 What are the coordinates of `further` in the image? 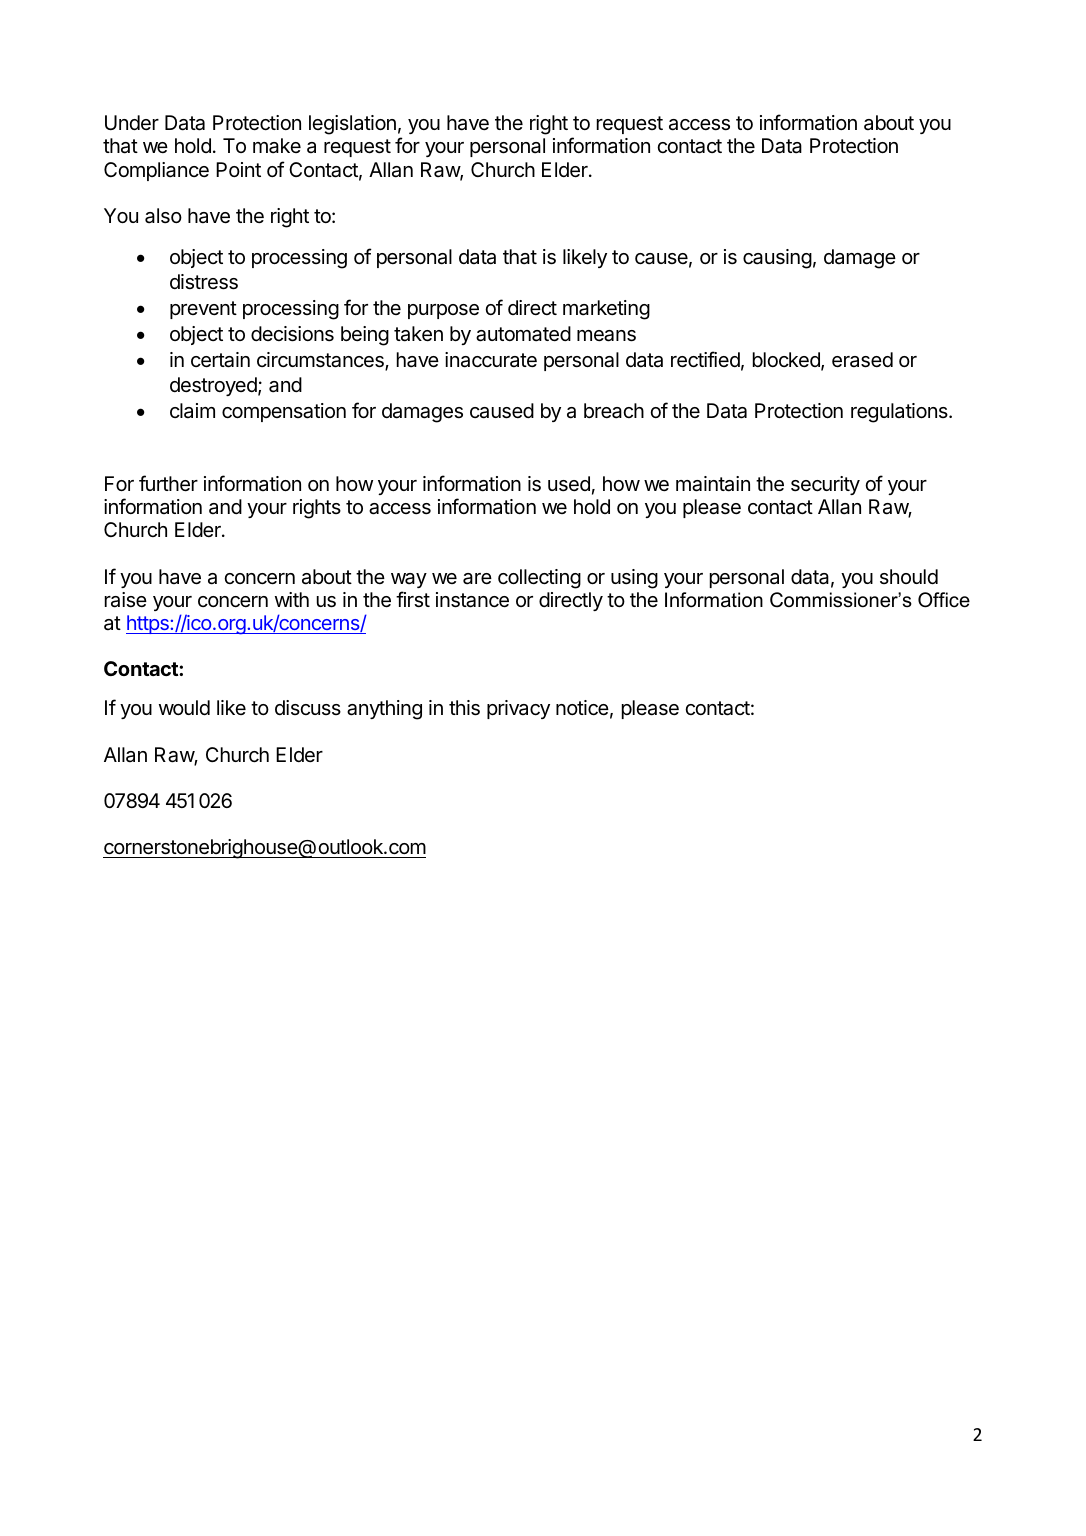 It's located at (168, 483).
